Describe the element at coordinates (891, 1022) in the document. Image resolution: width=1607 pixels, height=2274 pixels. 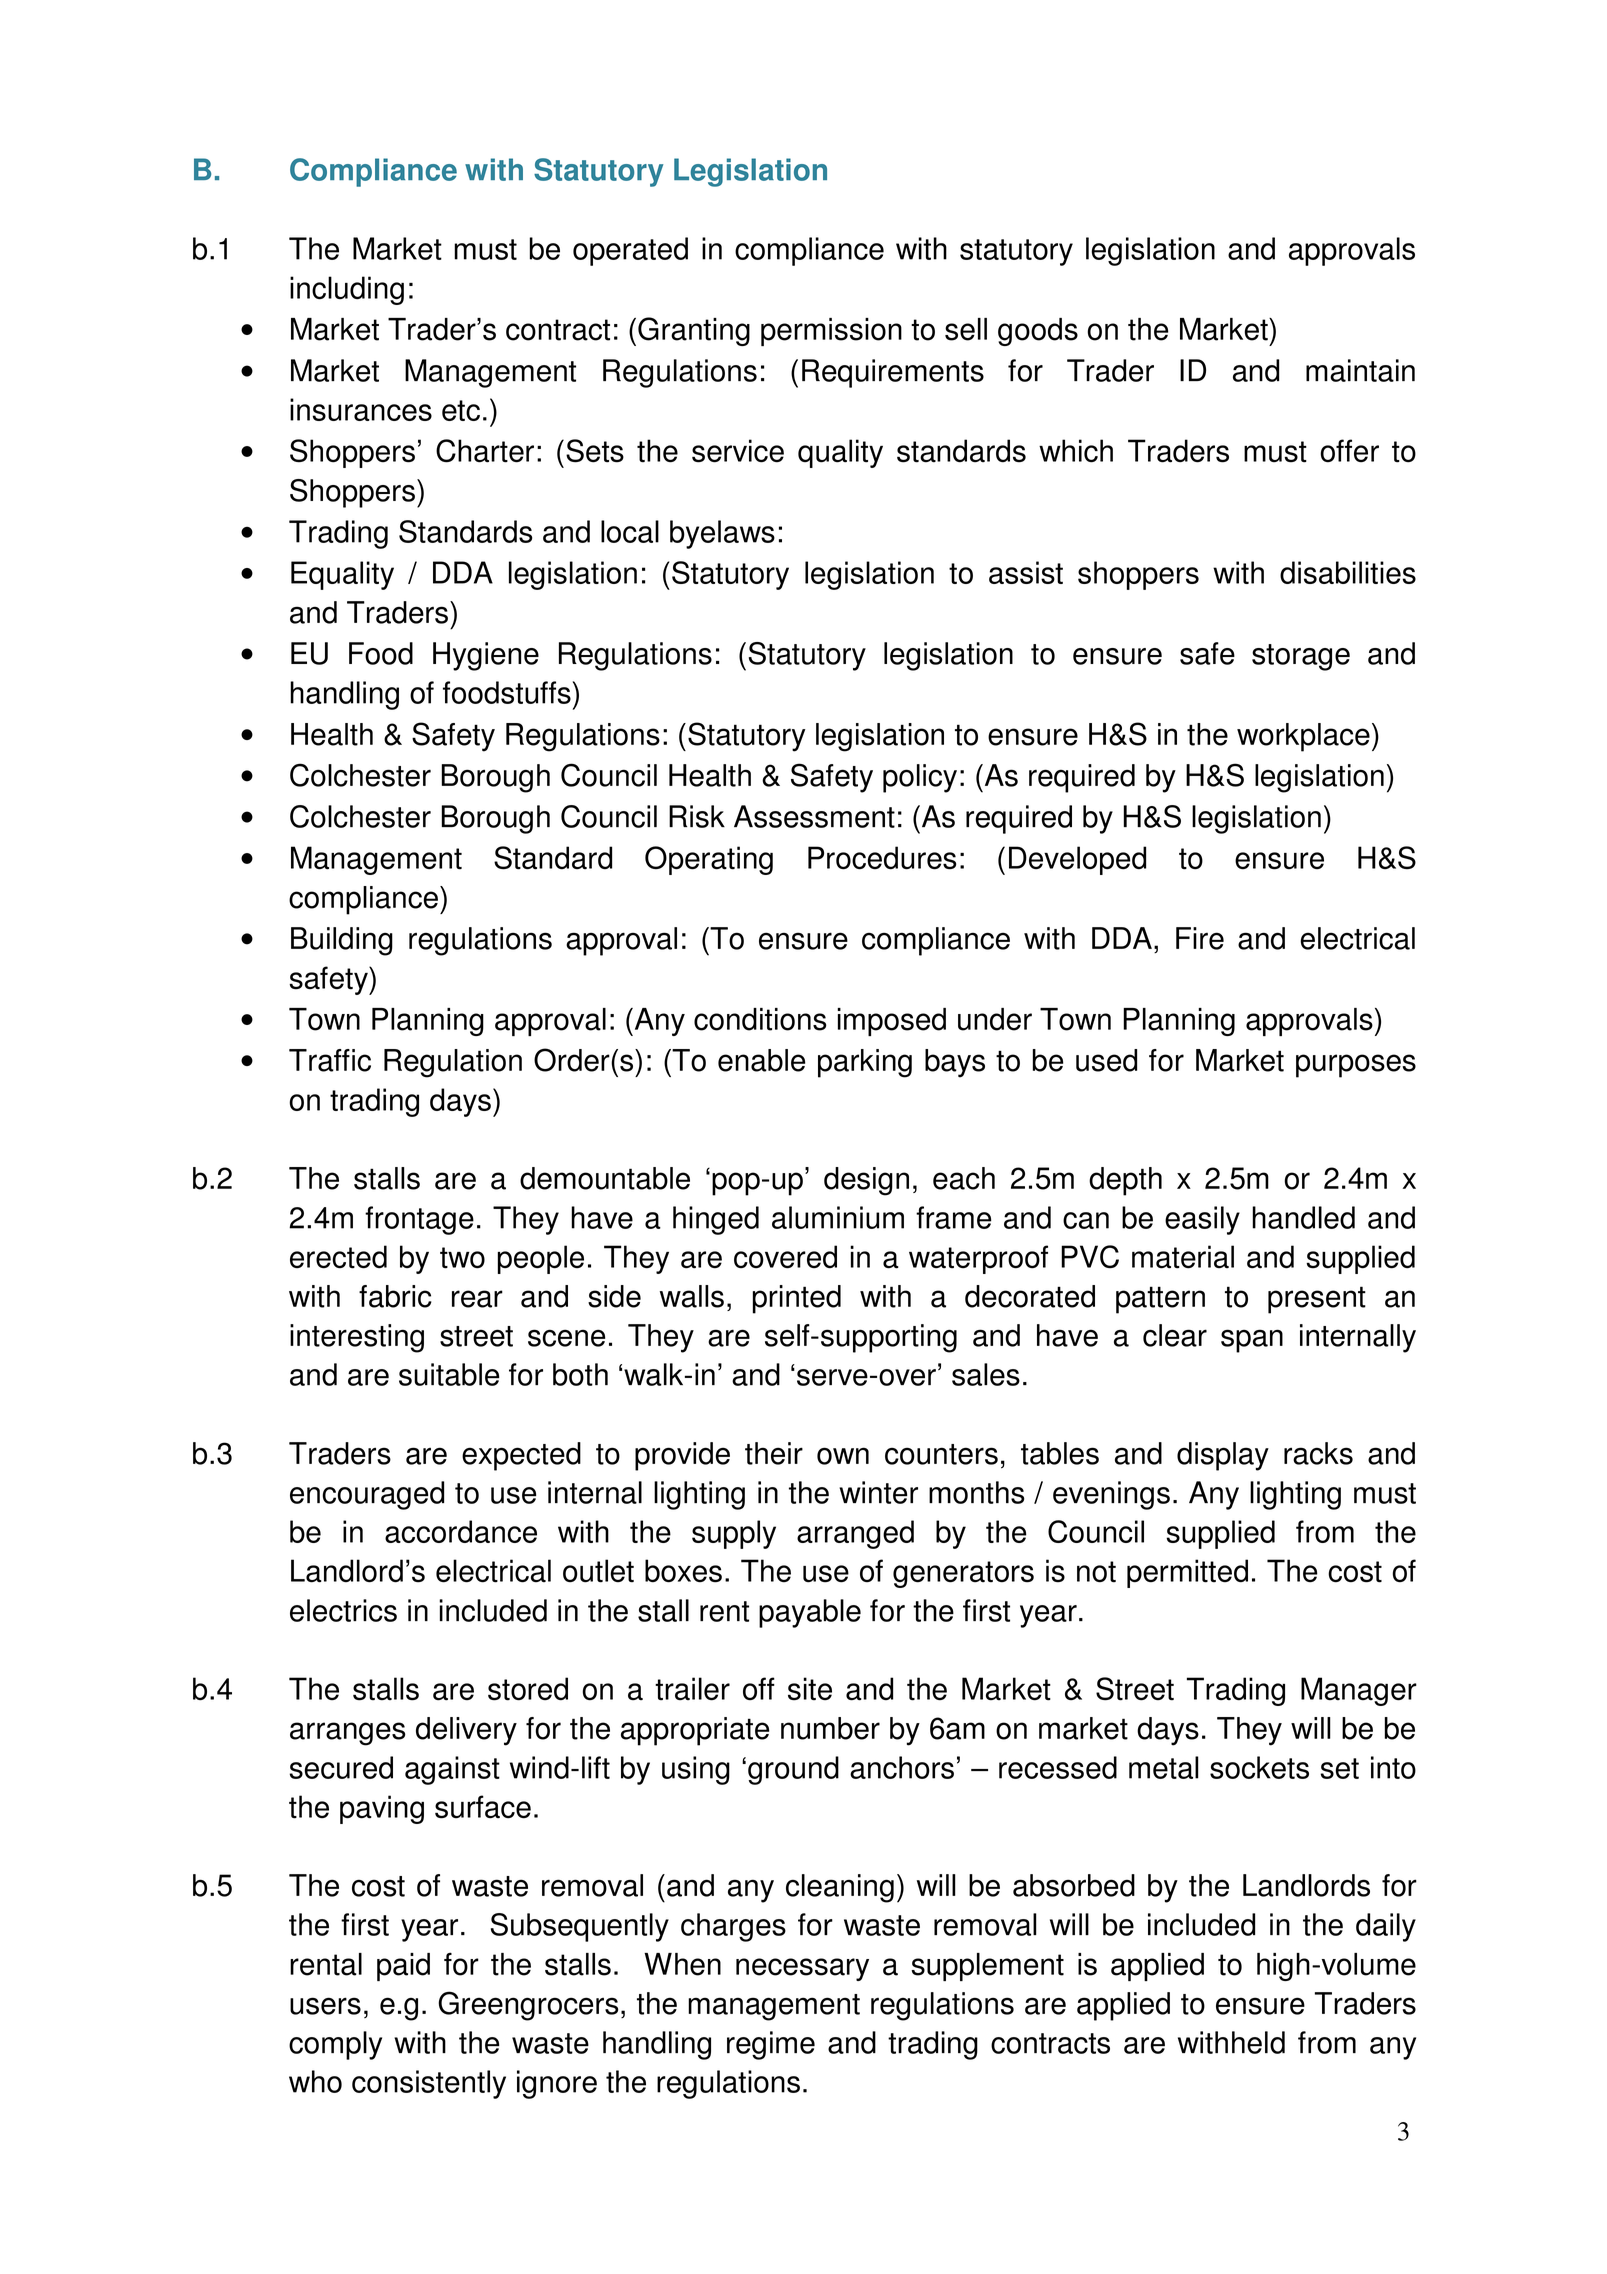
I see `imposed` at that location.
